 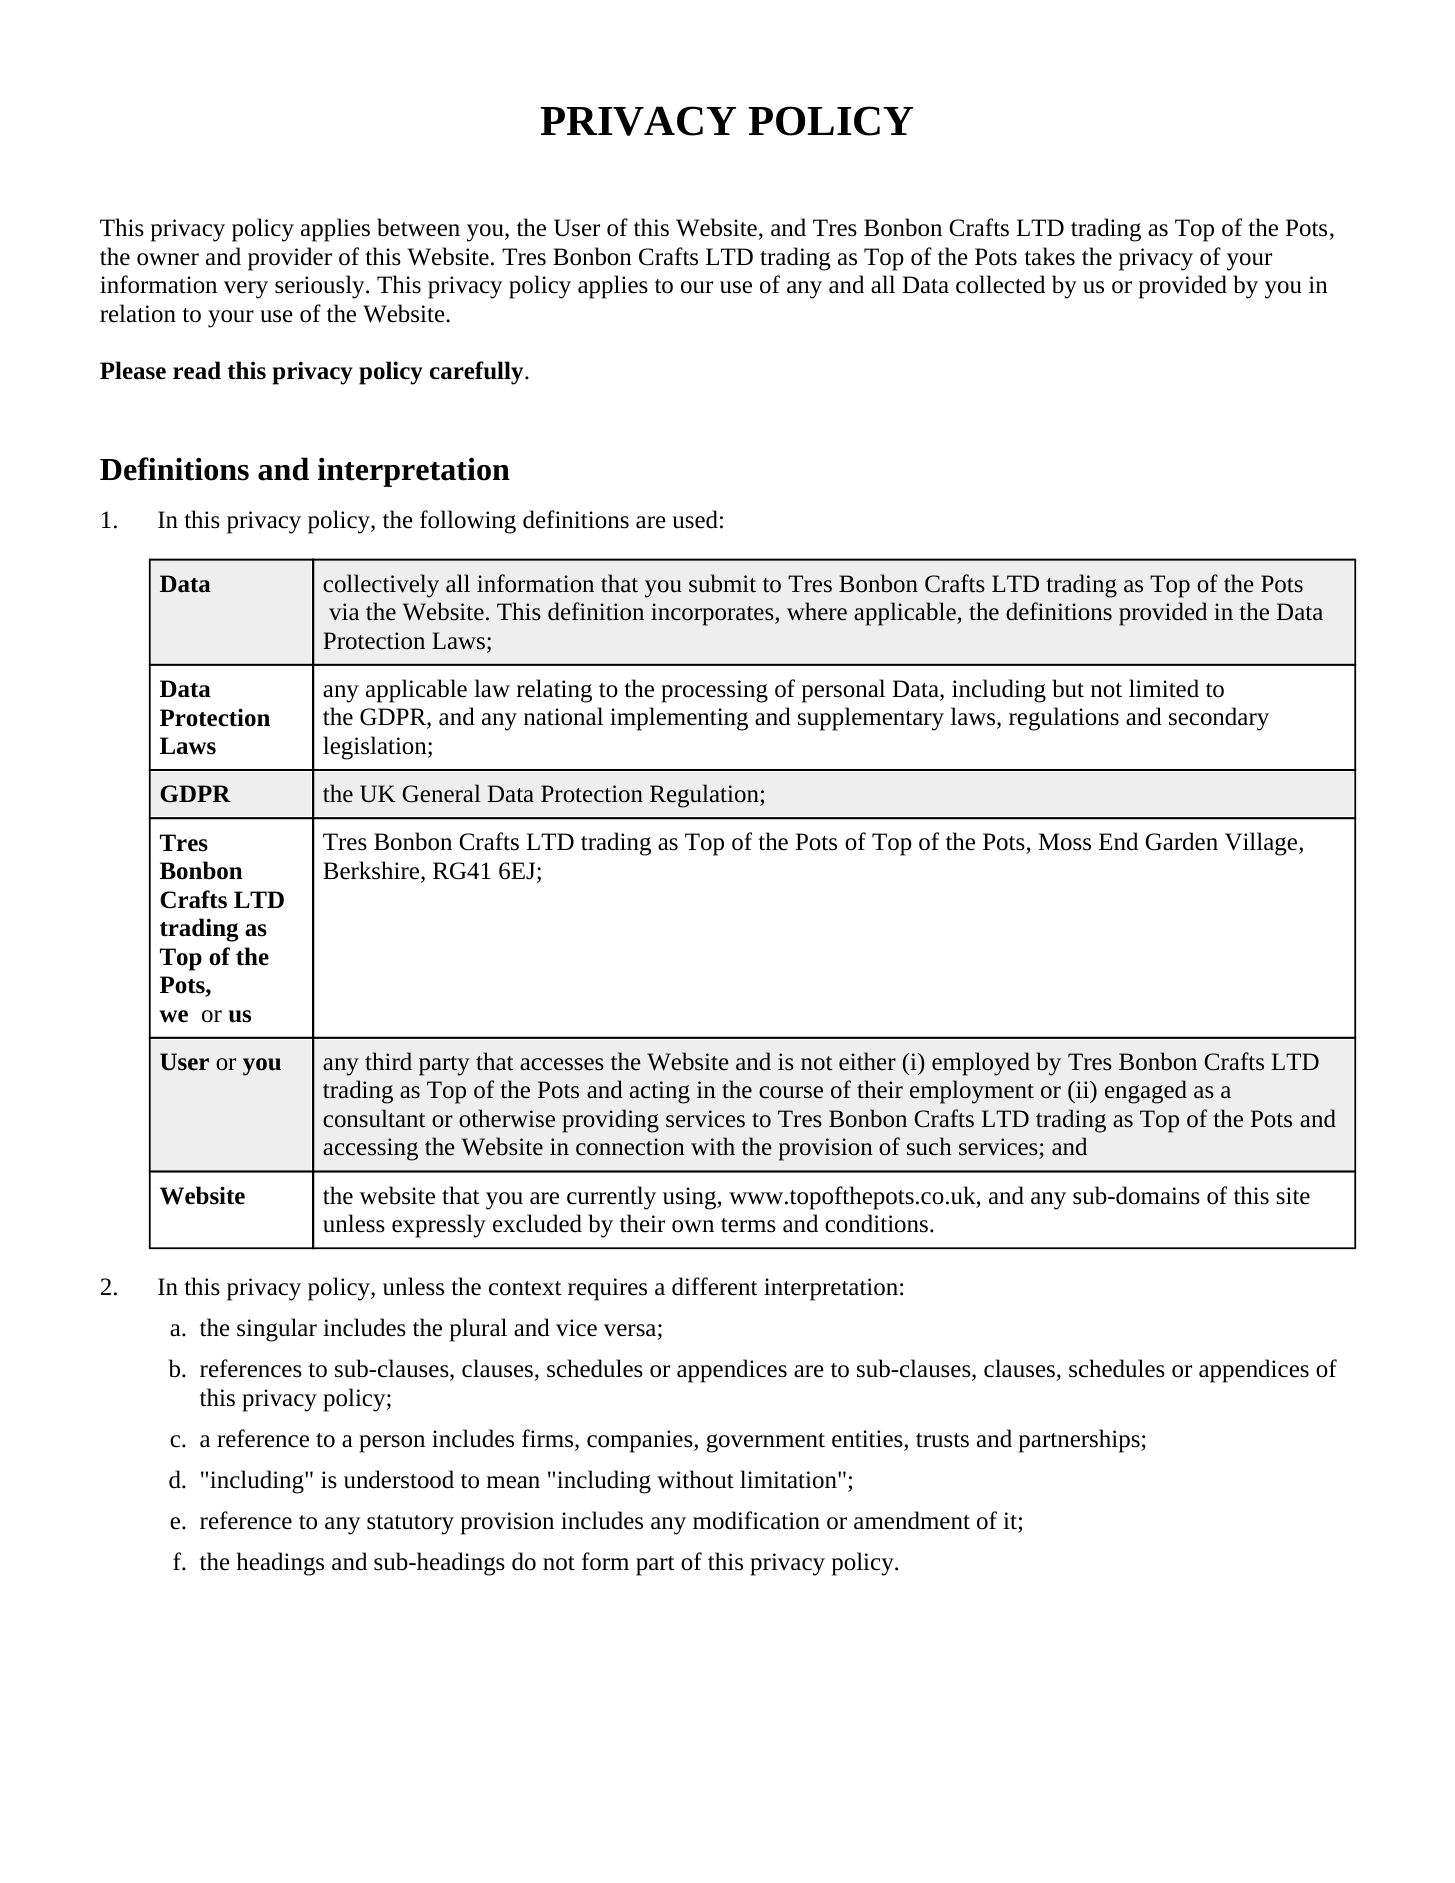 What do you see at coordinates (660, 1092) in the document?
I see `acting` at bounding box center [660, 1092].
